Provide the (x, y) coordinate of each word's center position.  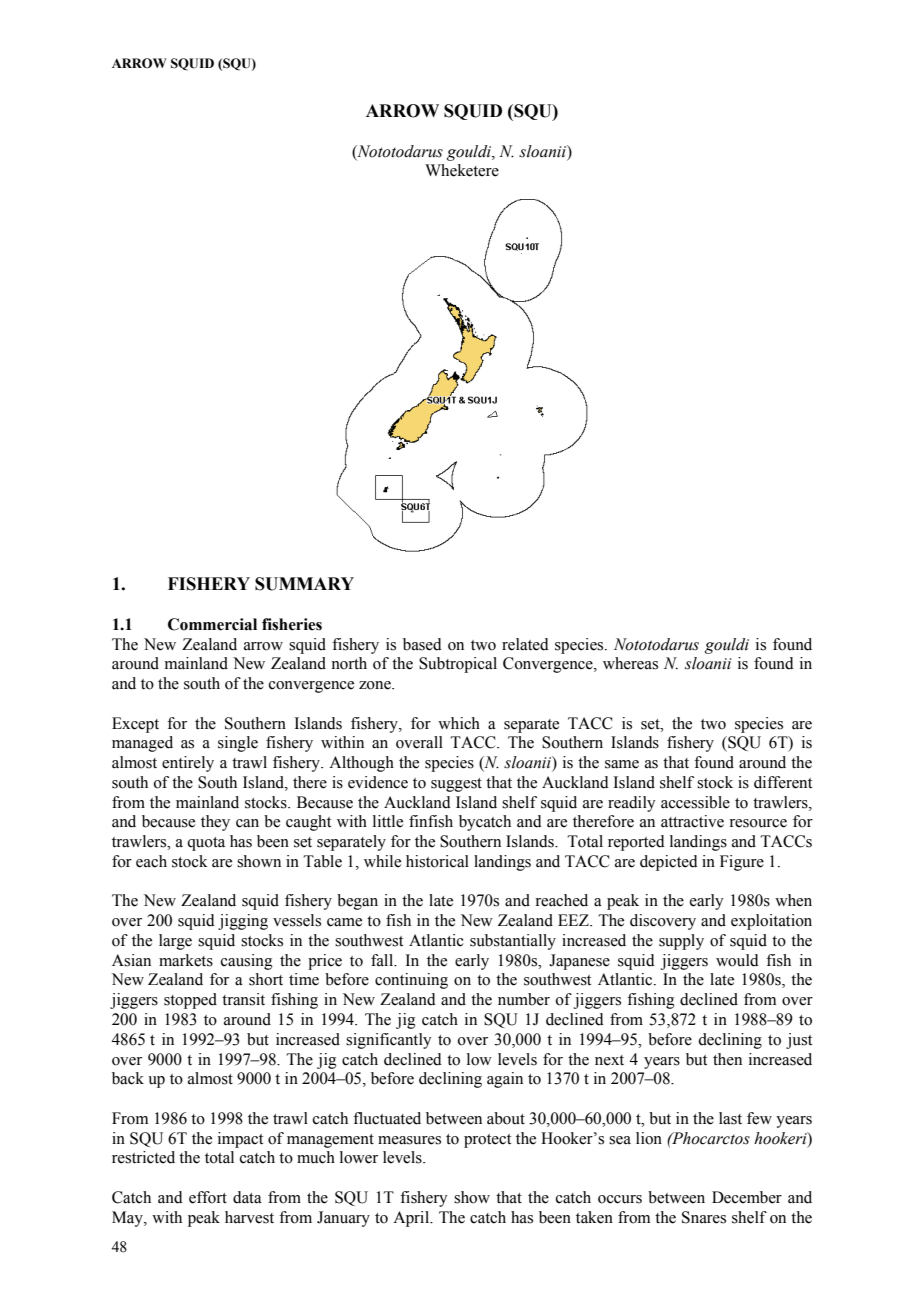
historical (437, 861)
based (422, 644)
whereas (630, 663)
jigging (243, 922)
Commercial (212, 624)
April (412, 1219)
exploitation (771, 922)
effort (208, 1197)
